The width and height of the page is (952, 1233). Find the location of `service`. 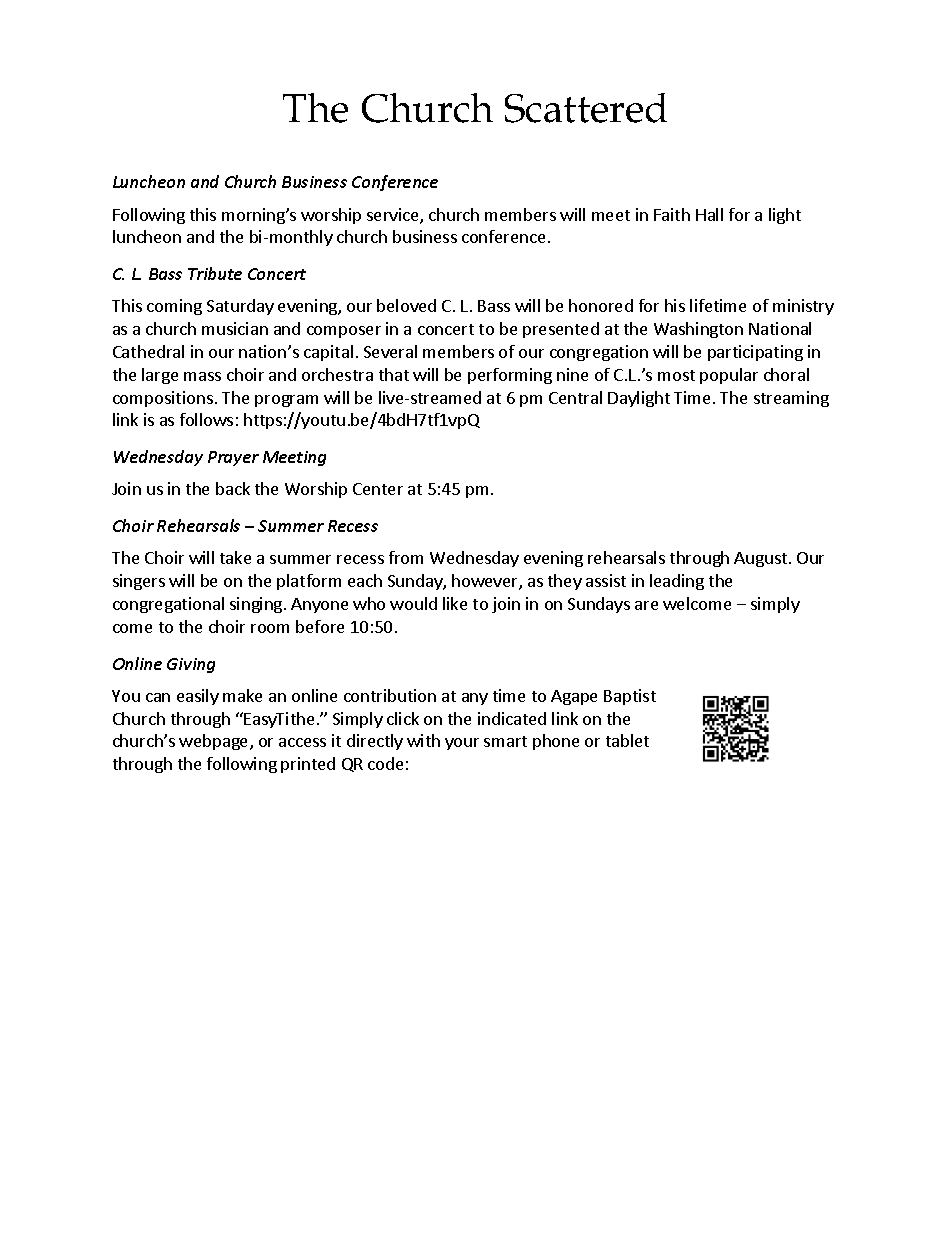

service is located at coordinates (394, 216).
